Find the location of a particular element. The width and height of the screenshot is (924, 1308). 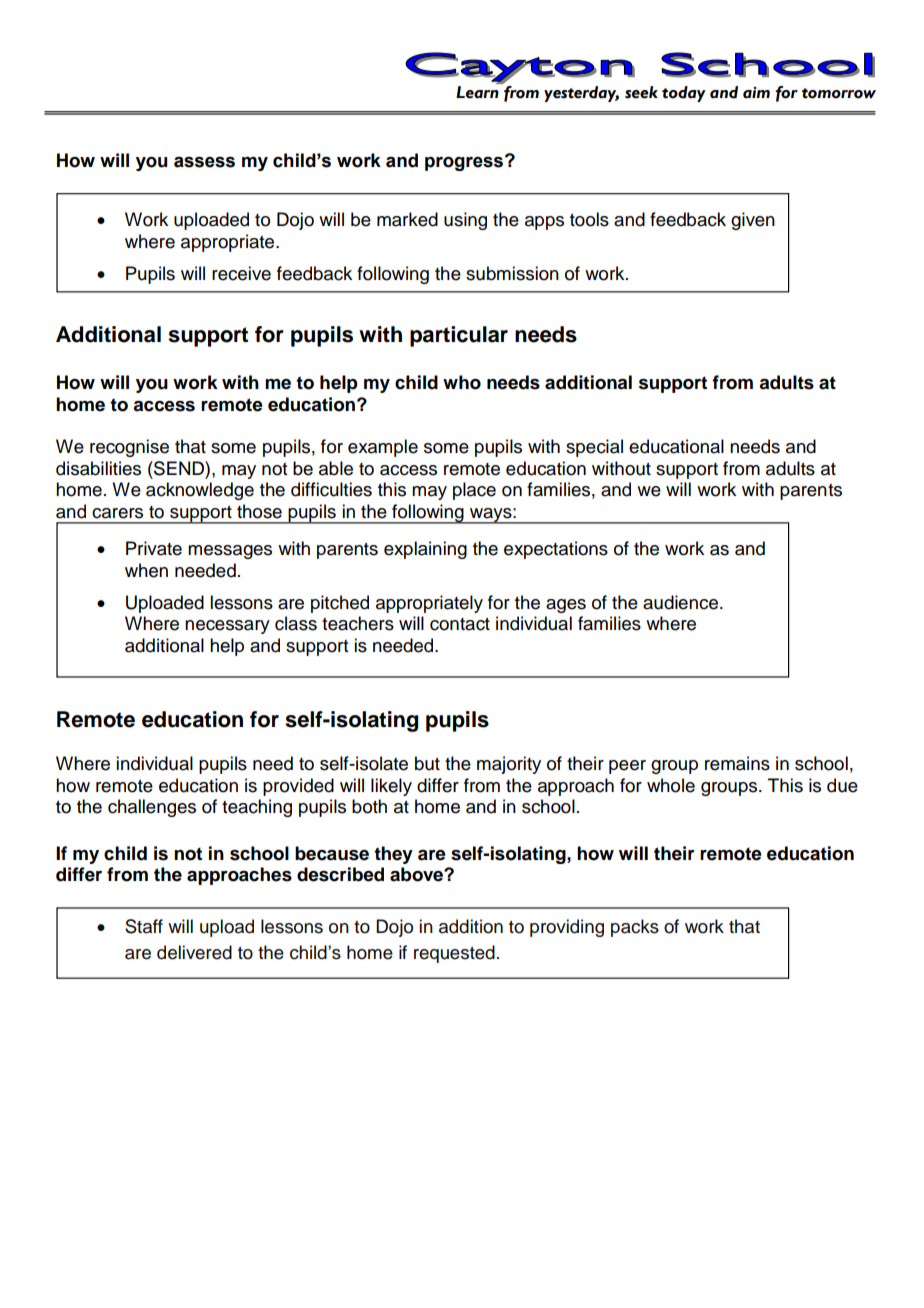

requested is located at coordinates (454, 954).
